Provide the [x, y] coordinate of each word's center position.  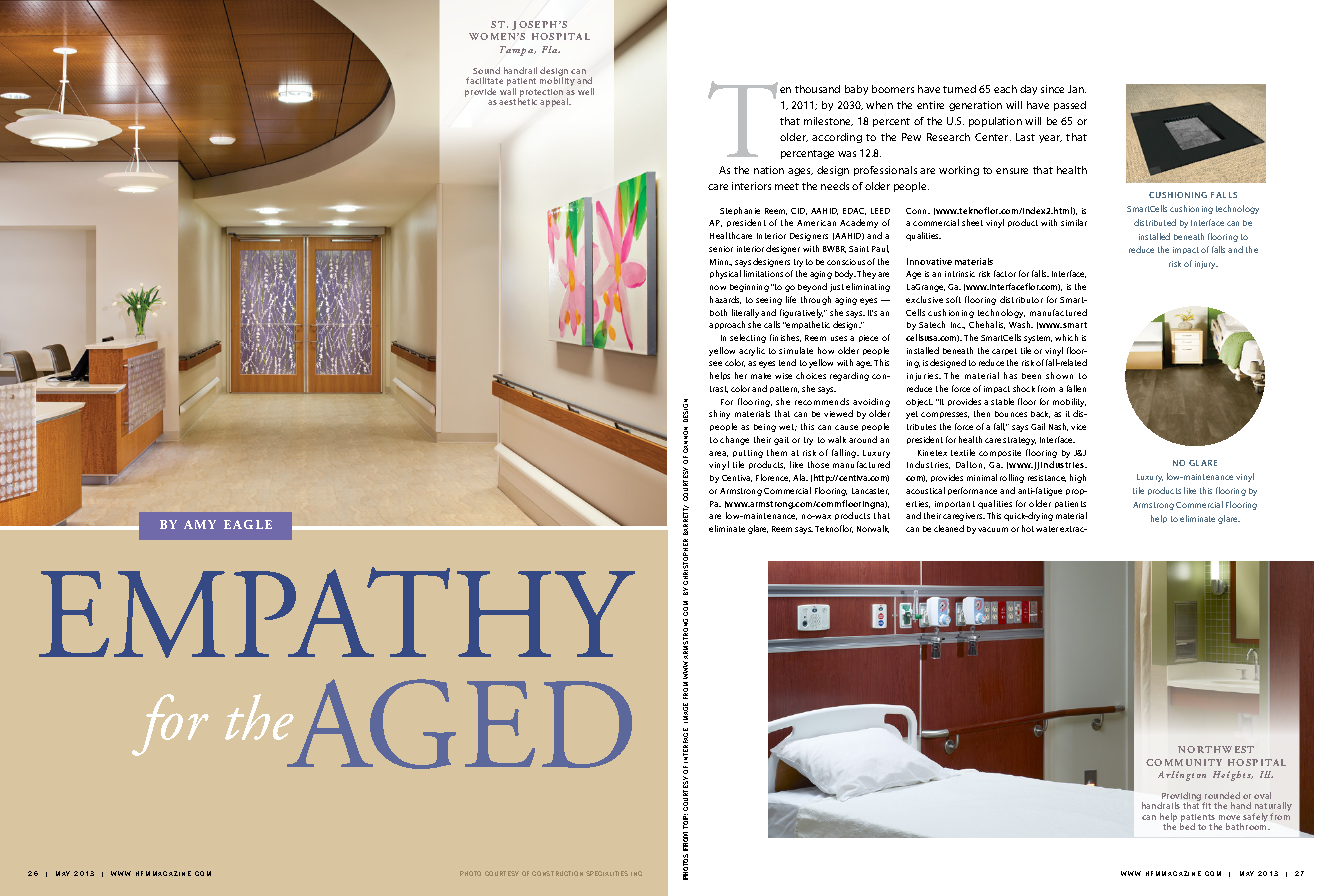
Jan [1077, 89]
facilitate [484, 80]
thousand [817, 89]
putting [748, 454]
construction [557, 873]
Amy [200, 524]
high [1078, 478]
